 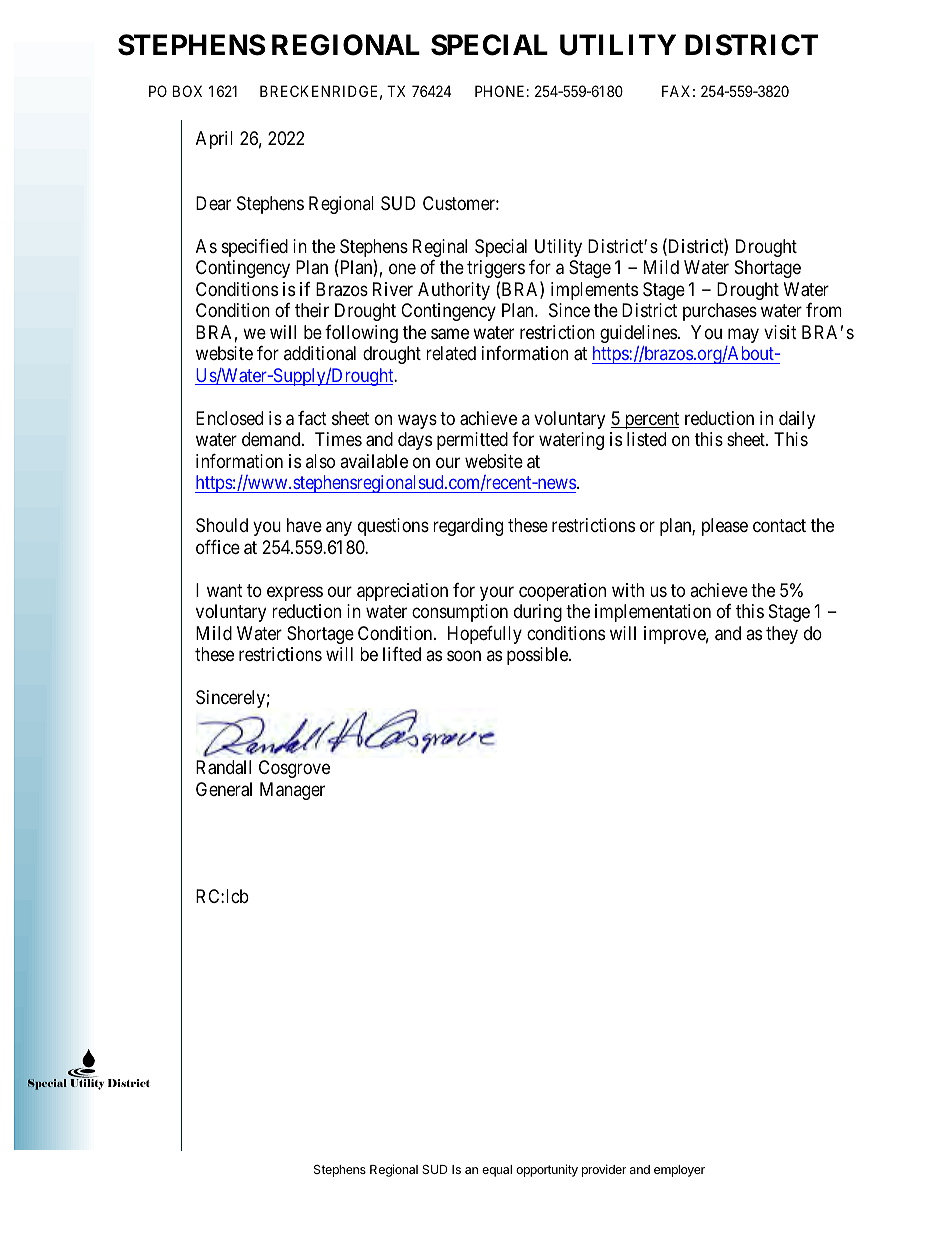 I want to click on express, so click(x=295, y=593).
